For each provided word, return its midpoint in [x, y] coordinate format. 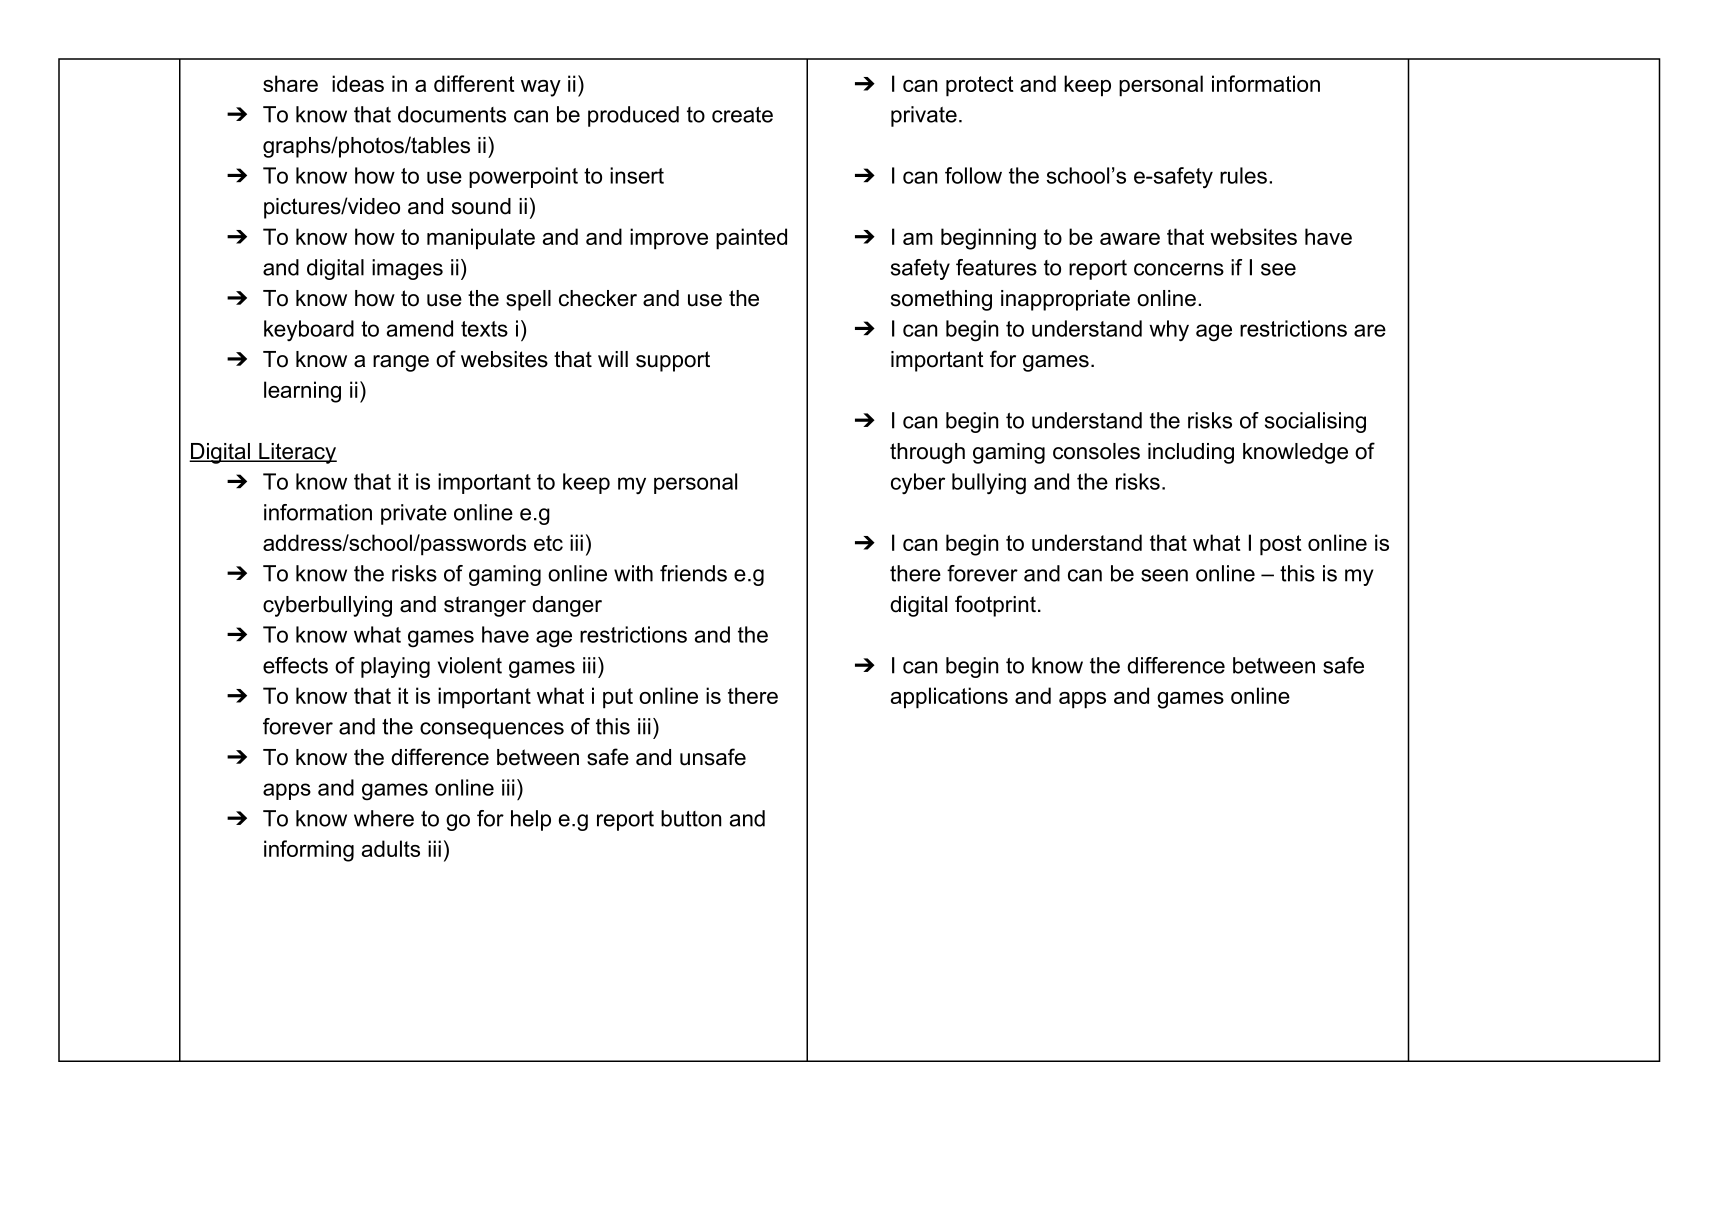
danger [567, 606]
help [531, 820]
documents [452, 114]
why [1169, 331]
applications [949, 698]
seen [1164, 575]
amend [420, 328]
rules [1243, 175]
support [673, 361]
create [742, 115]
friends [693, 573]
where [384, 818]
